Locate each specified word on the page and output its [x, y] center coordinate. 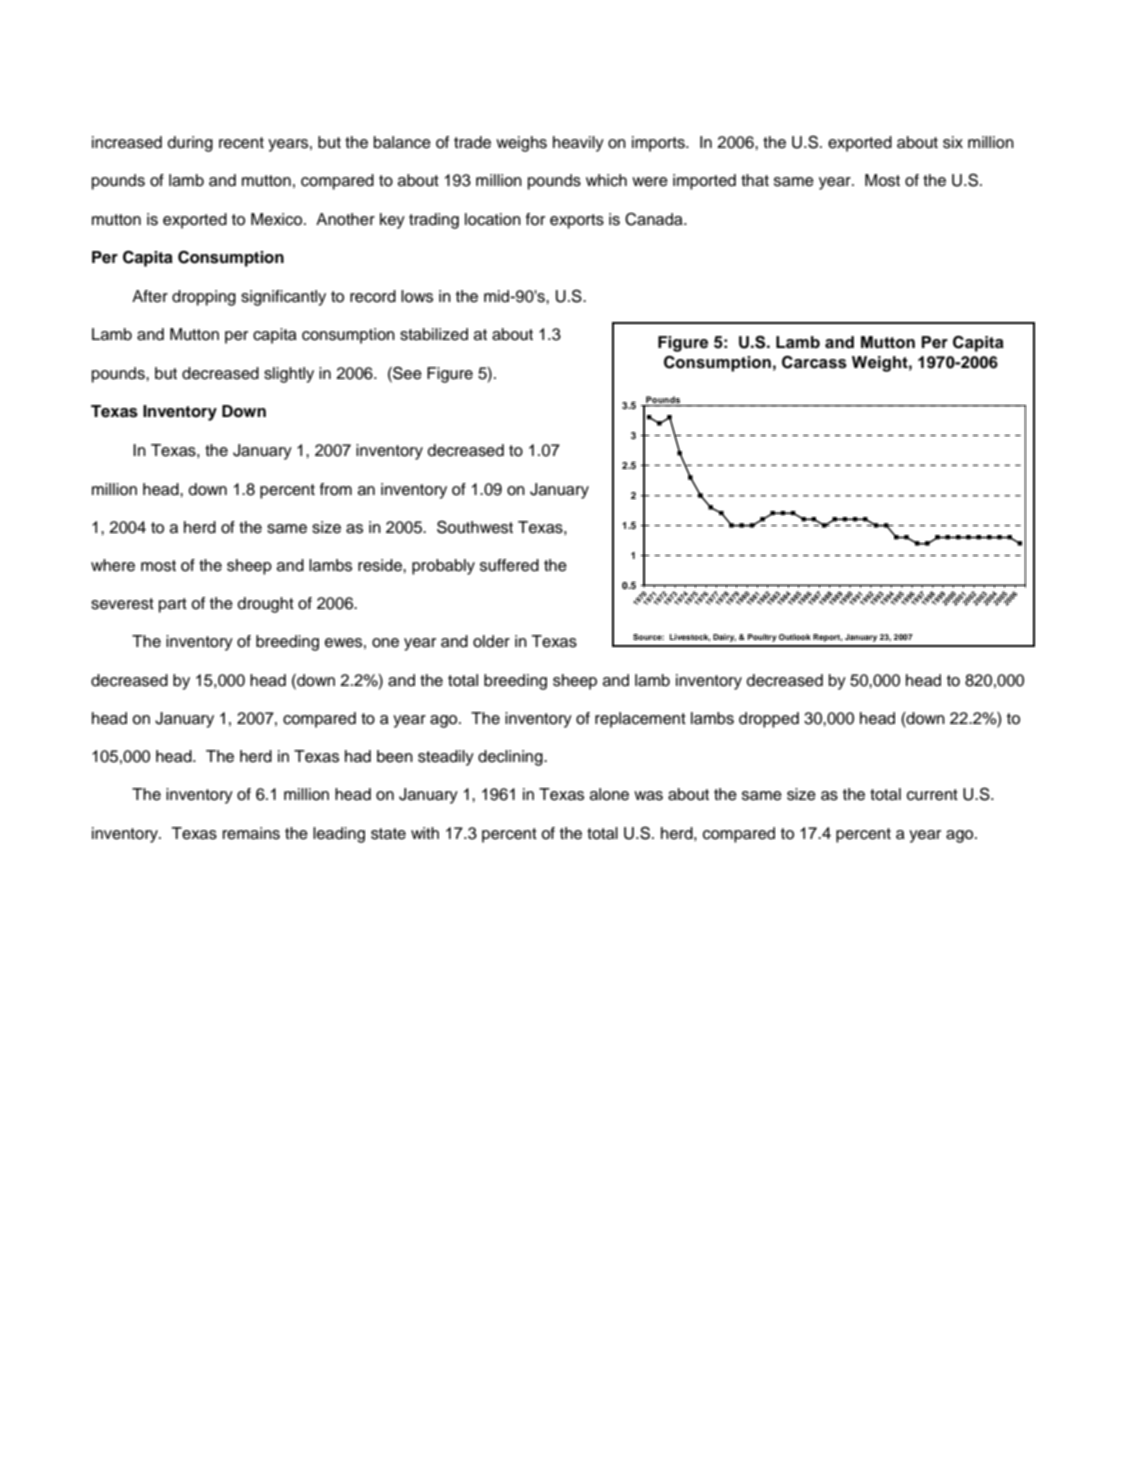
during [190, 144]
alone [609, 794]
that [755, 180]
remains [251, 833]
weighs [521, 144]
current [932, 795]
